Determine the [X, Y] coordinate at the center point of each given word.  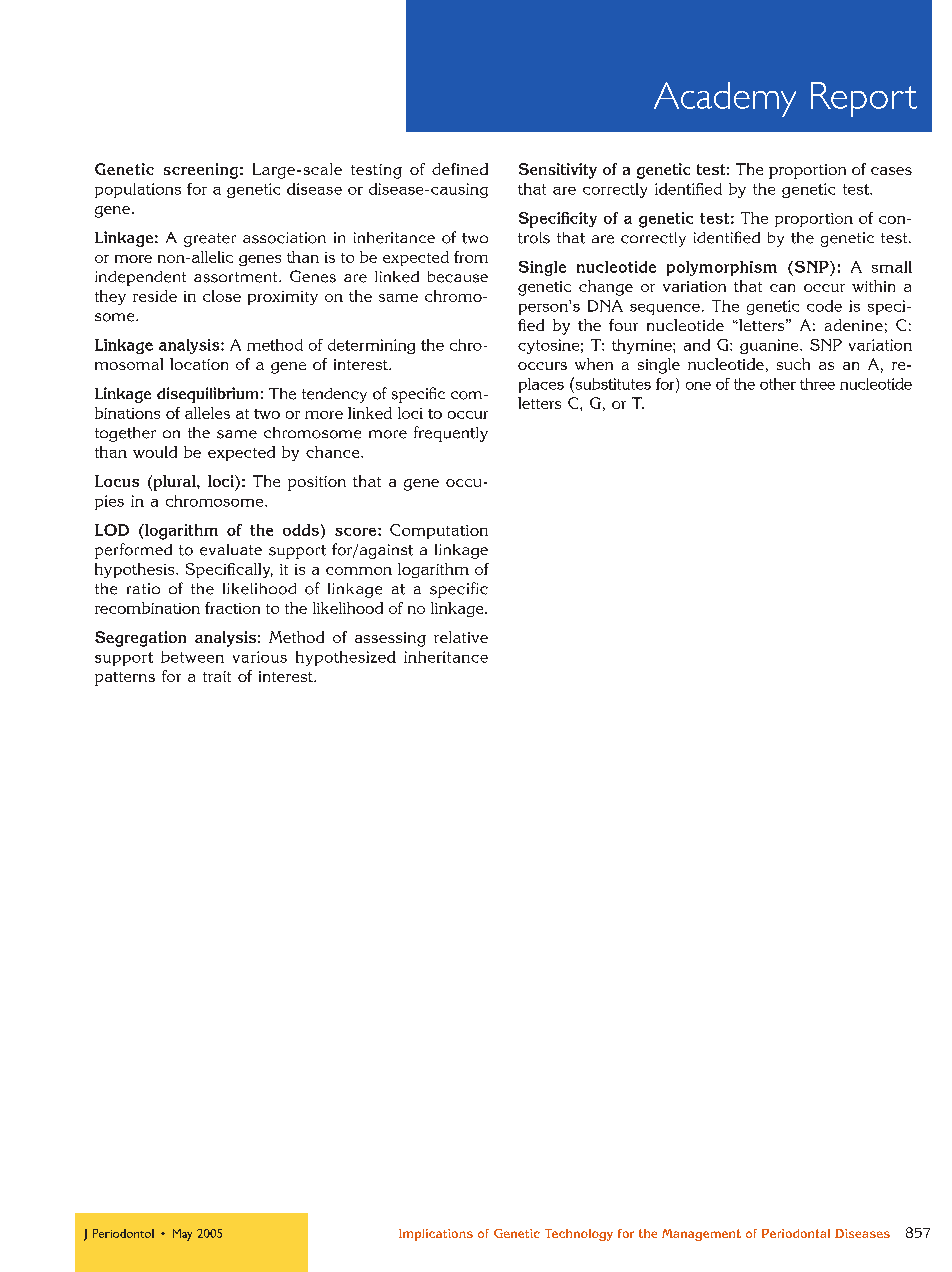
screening [201, 171]
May [182, 1235]
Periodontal [796, 1233]
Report [864, 99]
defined [460, 169]
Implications [436, 1235]
